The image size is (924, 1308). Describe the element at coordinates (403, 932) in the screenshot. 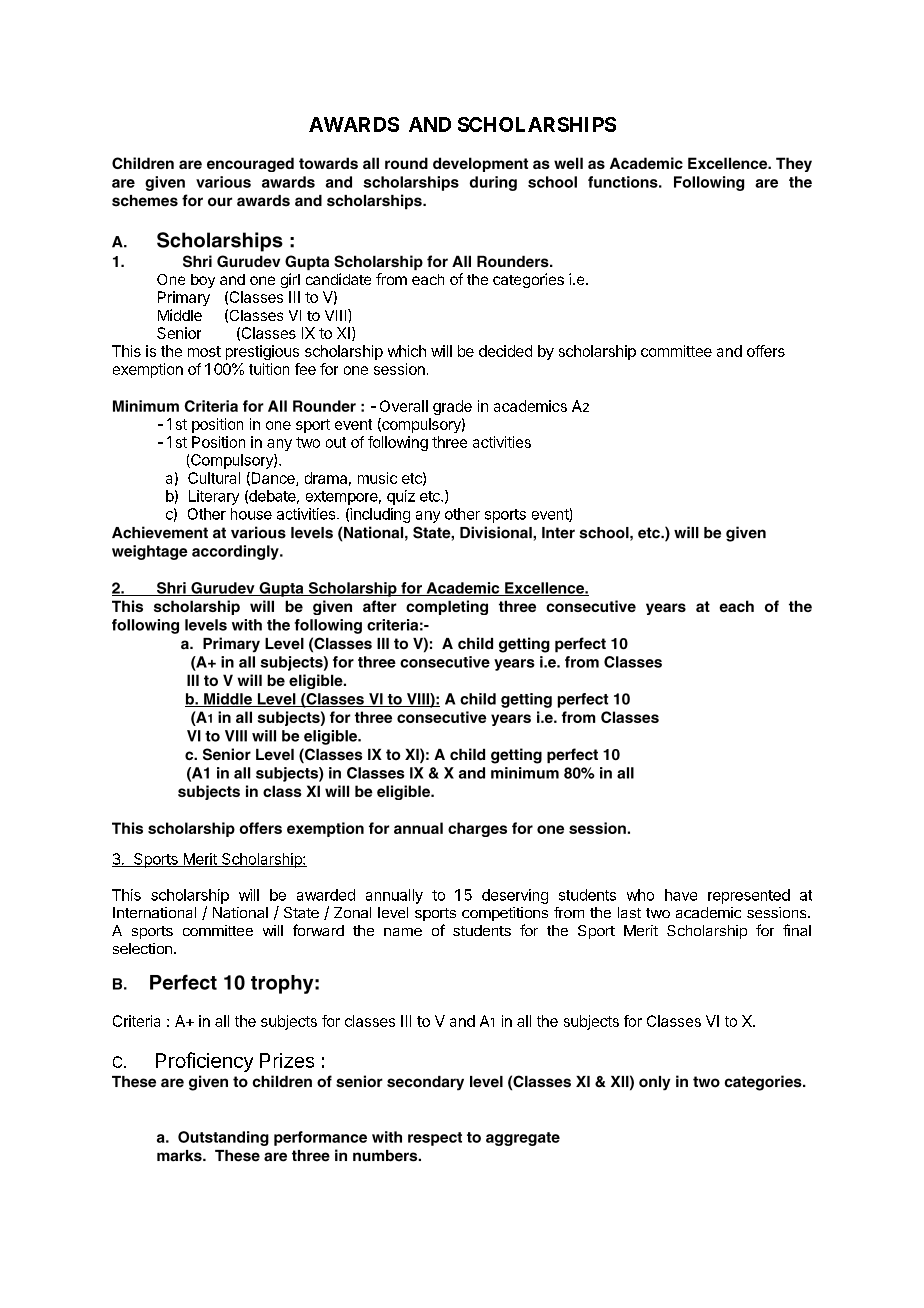

I see `name` at that location.
